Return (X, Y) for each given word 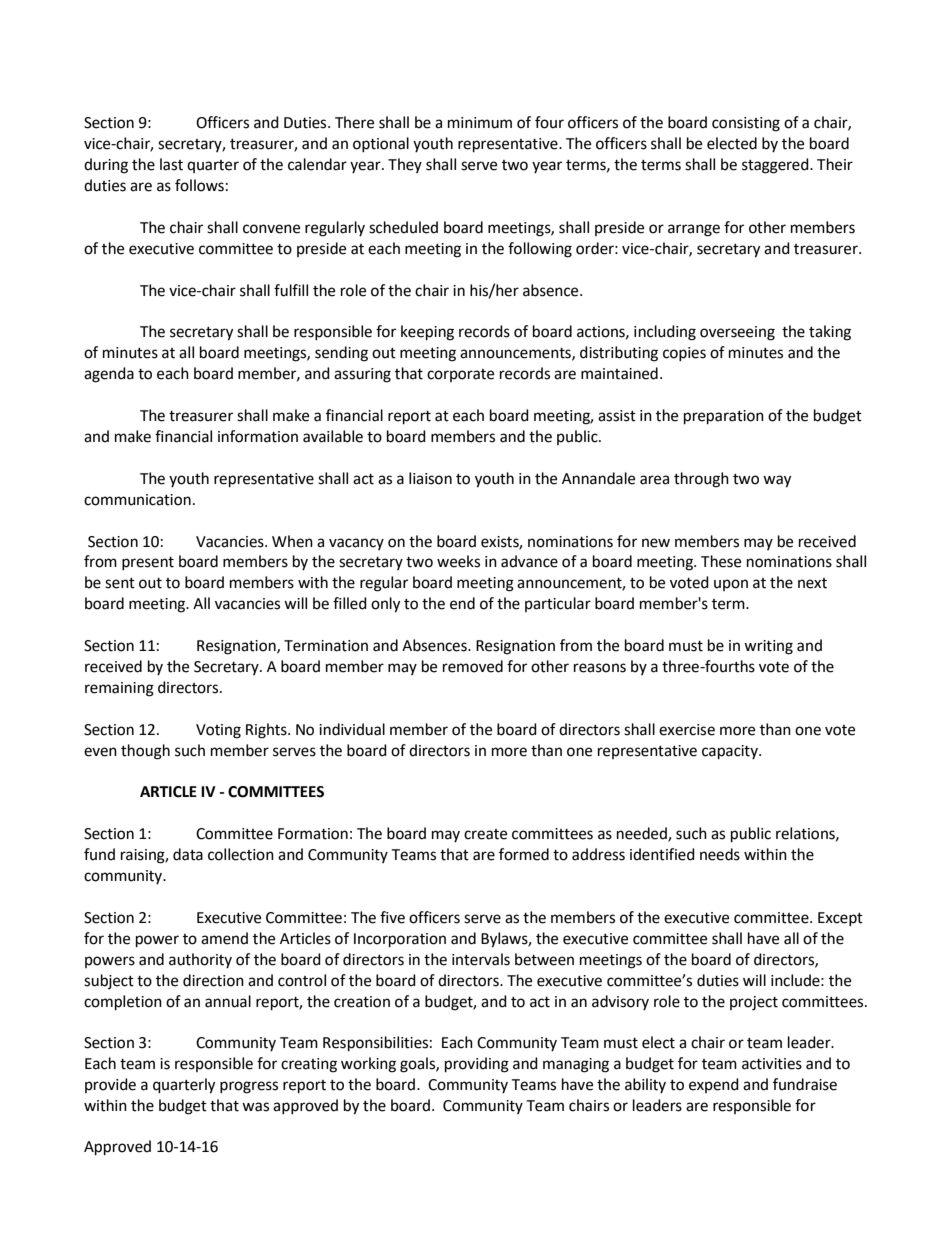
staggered (776, 166)
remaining (119, 689)
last (171, 164)
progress (249, 1087)
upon (731, 585)
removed (473, 666)
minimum (480, 123)
